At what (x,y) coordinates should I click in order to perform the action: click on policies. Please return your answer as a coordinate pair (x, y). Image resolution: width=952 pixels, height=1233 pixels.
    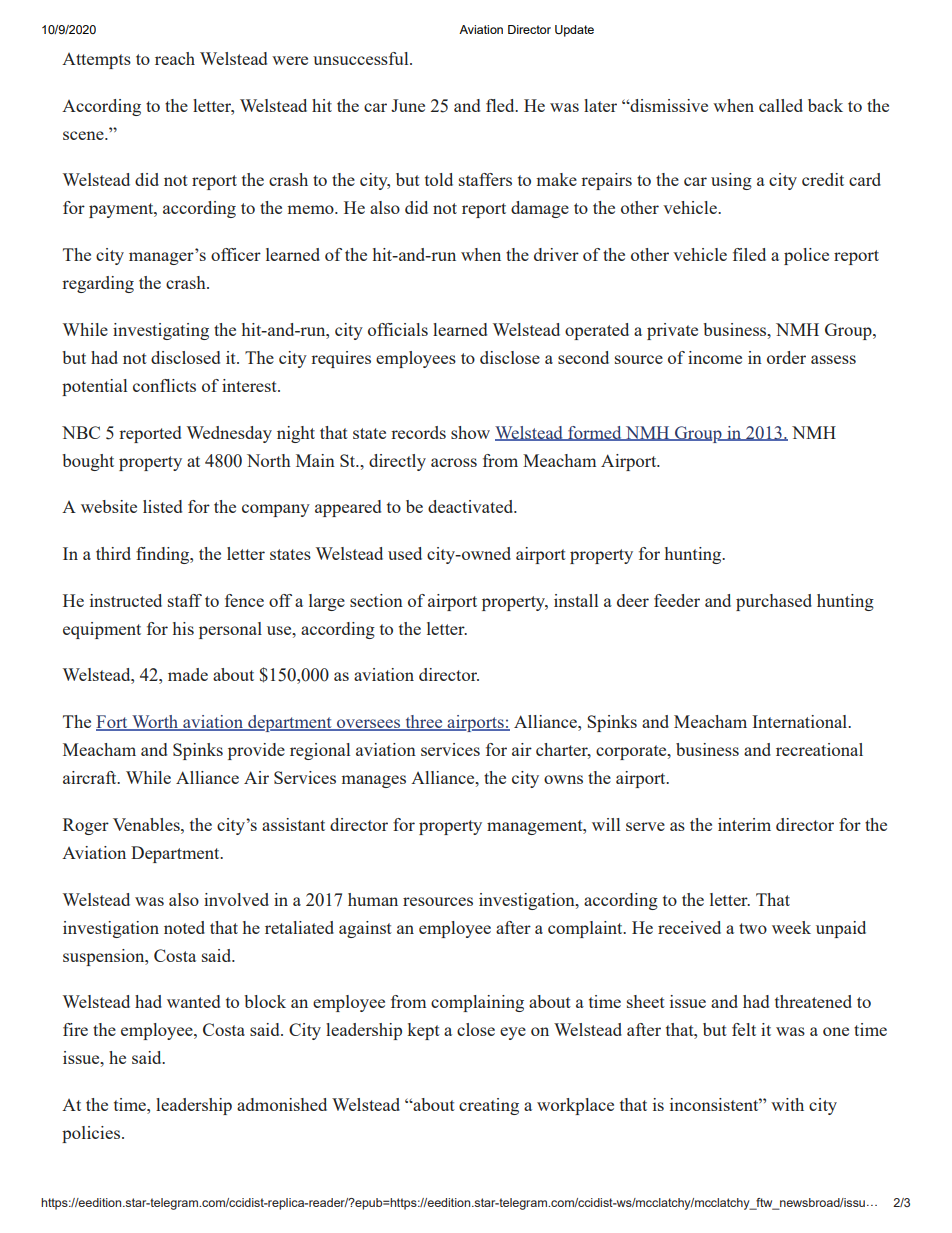
    Looking at the image, I should click on (91, 1134).
